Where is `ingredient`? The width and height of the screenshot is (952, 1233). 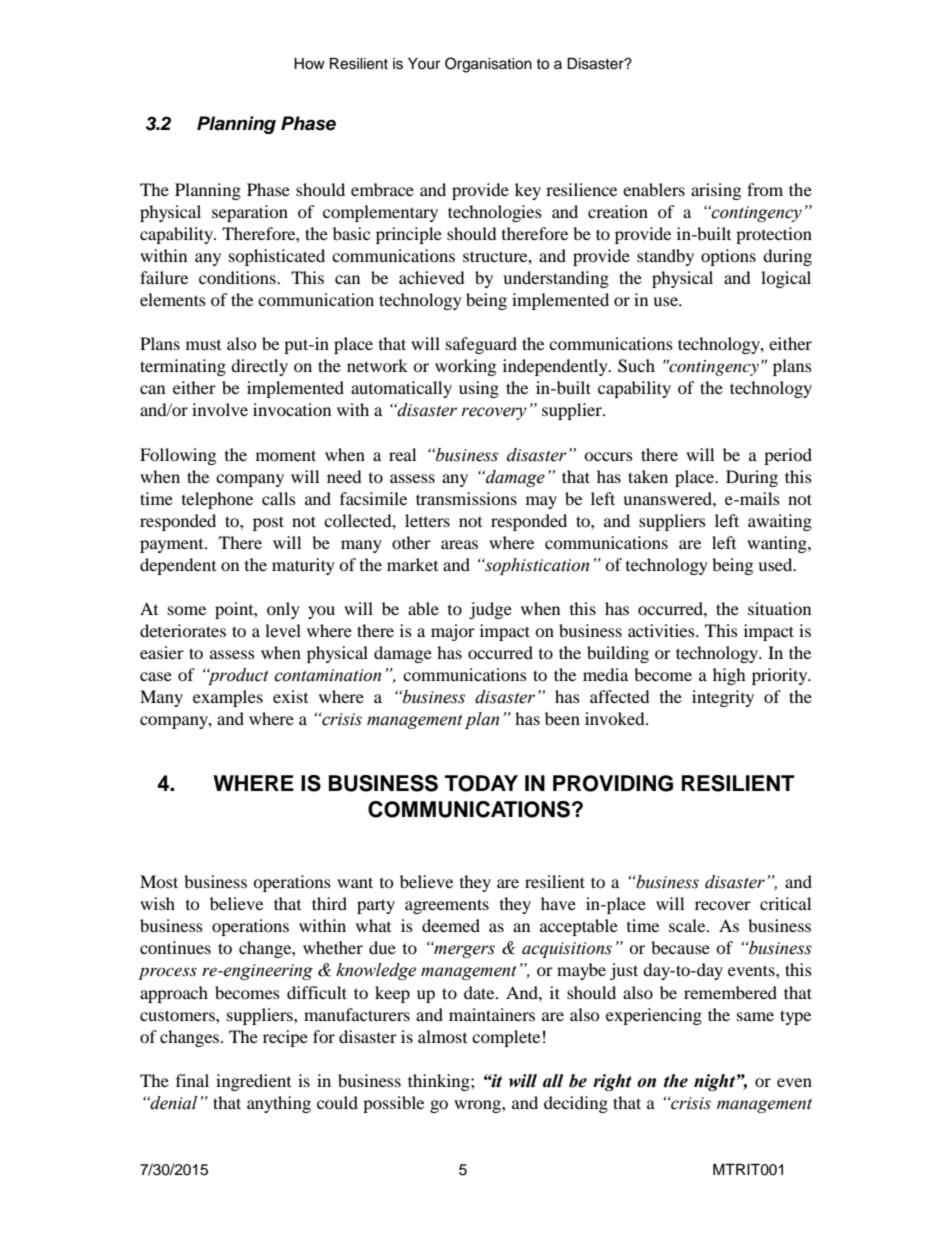 ingredient is located at coordinates (253, 1082).
